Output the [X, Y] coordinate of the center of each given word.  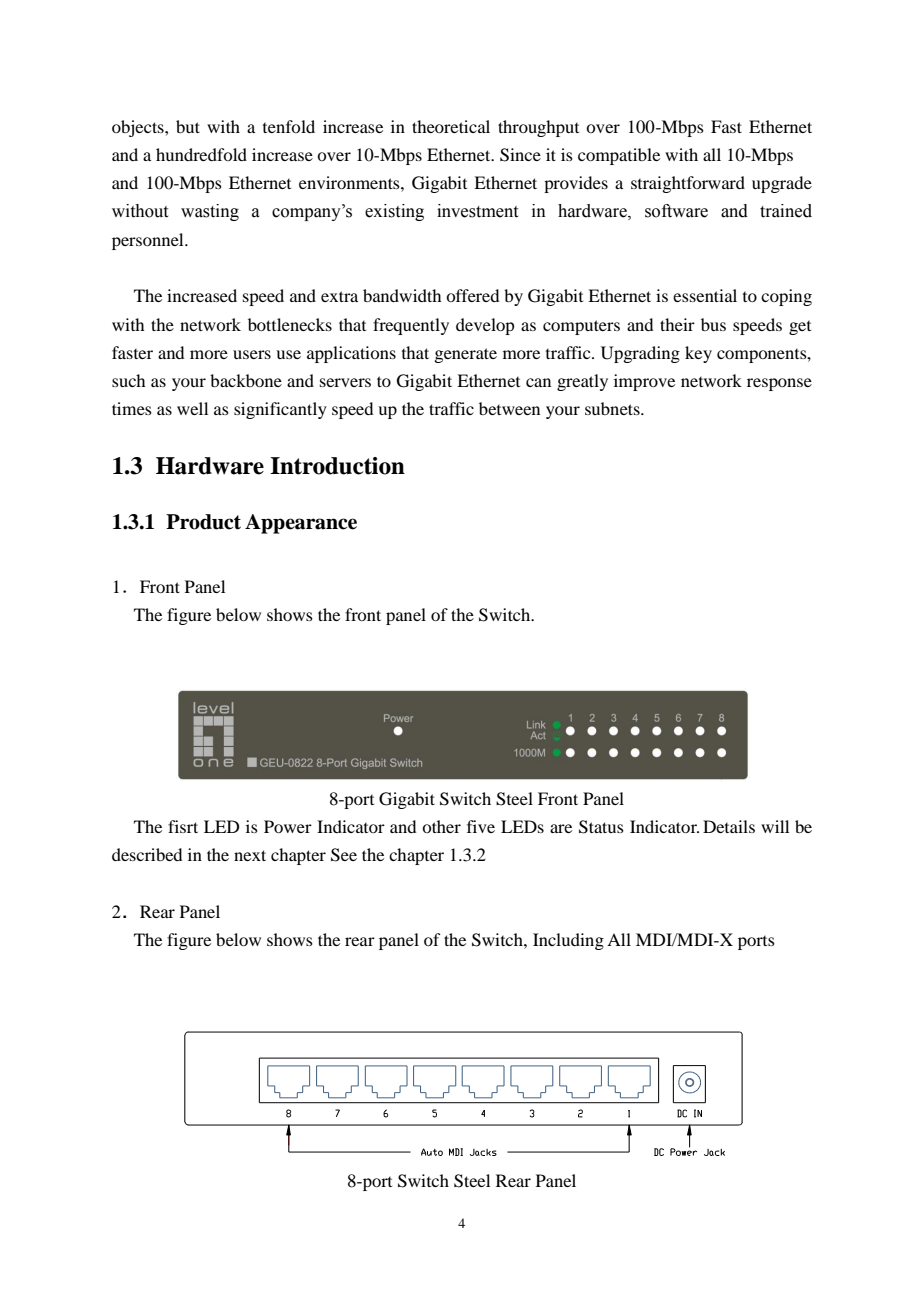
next [250, 855]
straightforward [688, 184]
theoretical [451, 126]
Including [568, 941]
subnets [613, 408]
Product [203, 522]
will [775, 826]
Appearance [301, 524]
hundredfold [201, 154]
